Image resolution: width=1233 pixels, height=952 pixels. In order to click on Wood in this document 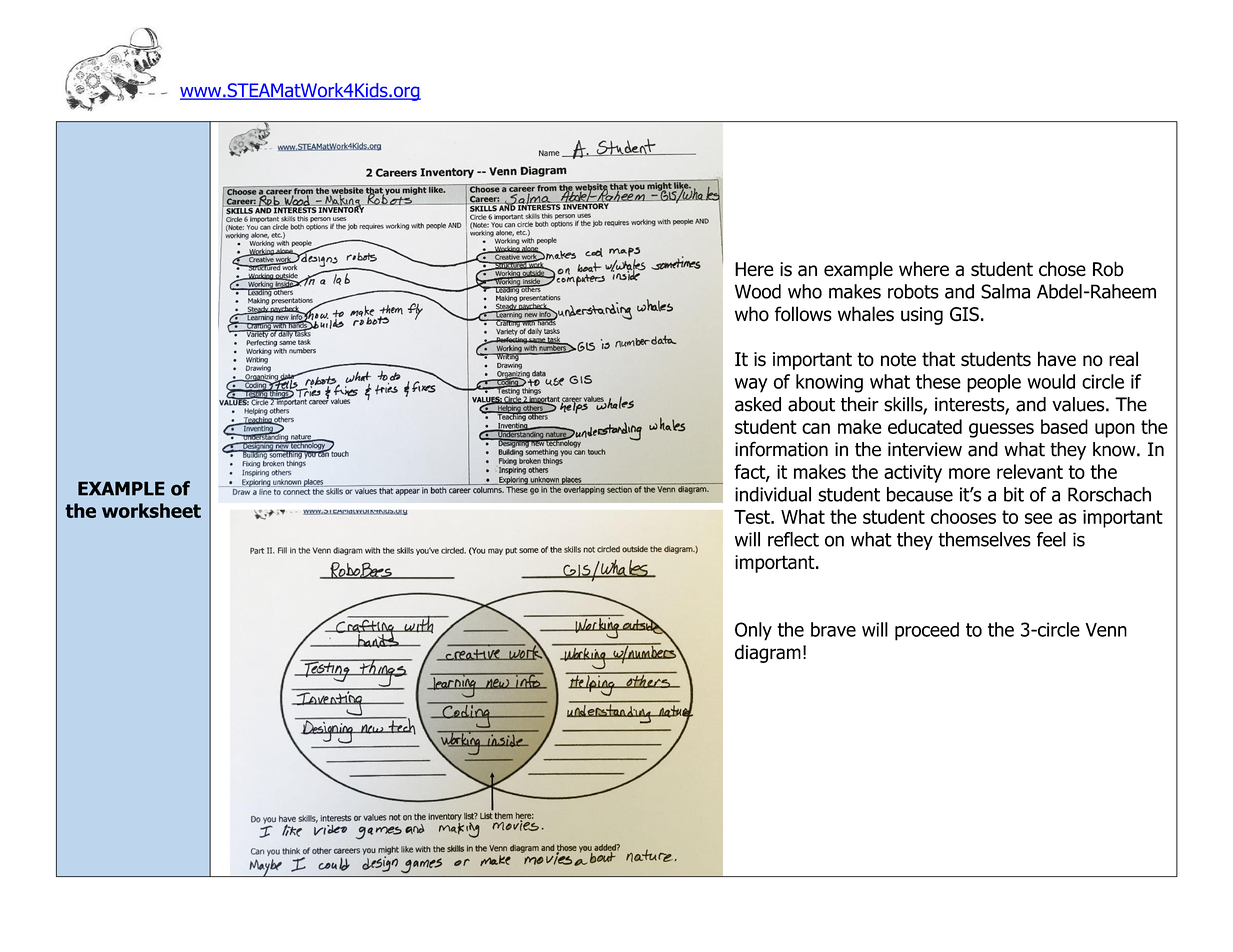, I will do `click(758, 291)`.
